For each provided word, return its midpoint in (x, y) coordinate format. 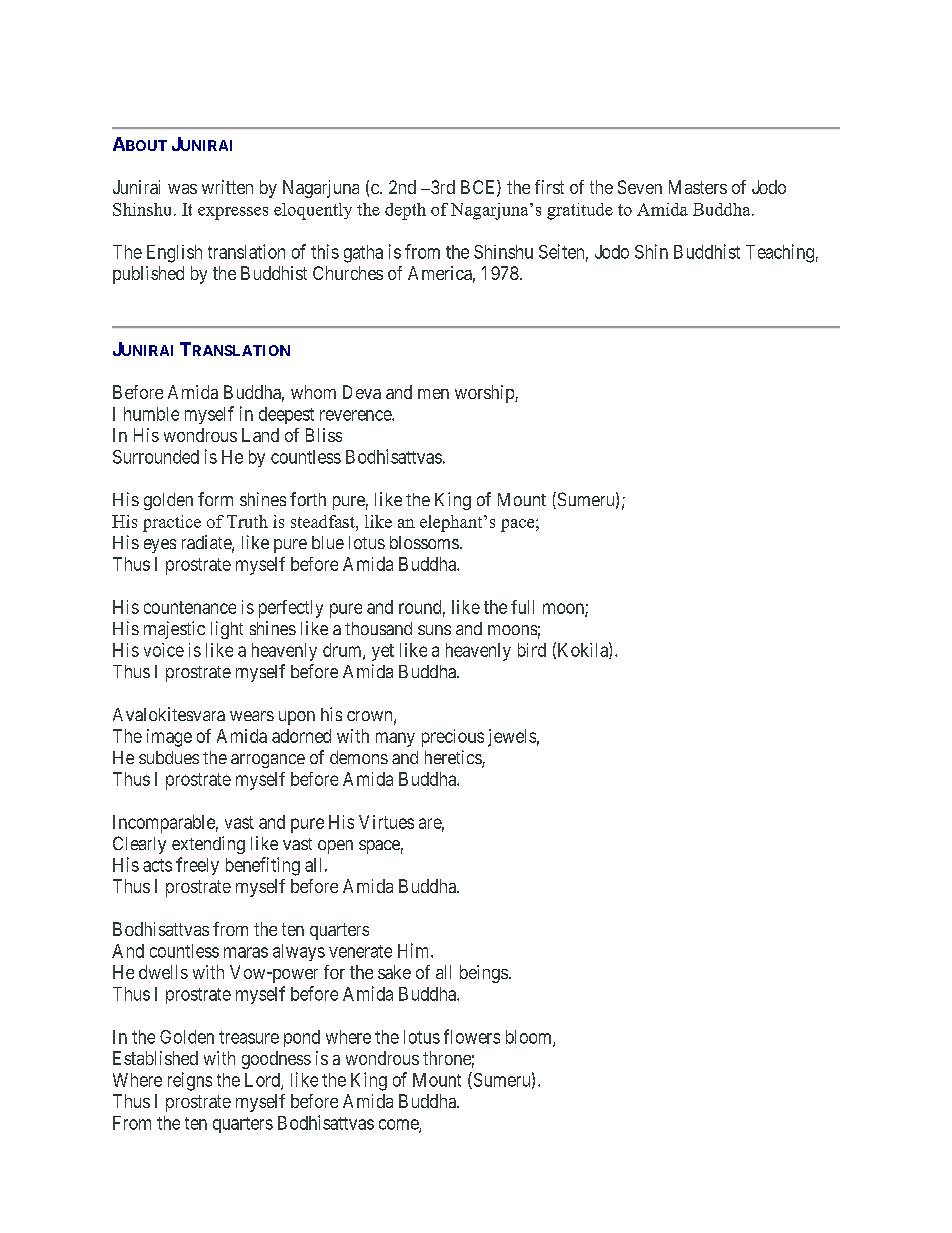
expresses (233, 213)
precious (453, 738)
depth (405, 211)
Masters (698, 187)
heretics (454, 758)
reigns (190, 1081)
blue (328, 542)
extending (208, 845)
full (522, 607)
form (215, 499)
